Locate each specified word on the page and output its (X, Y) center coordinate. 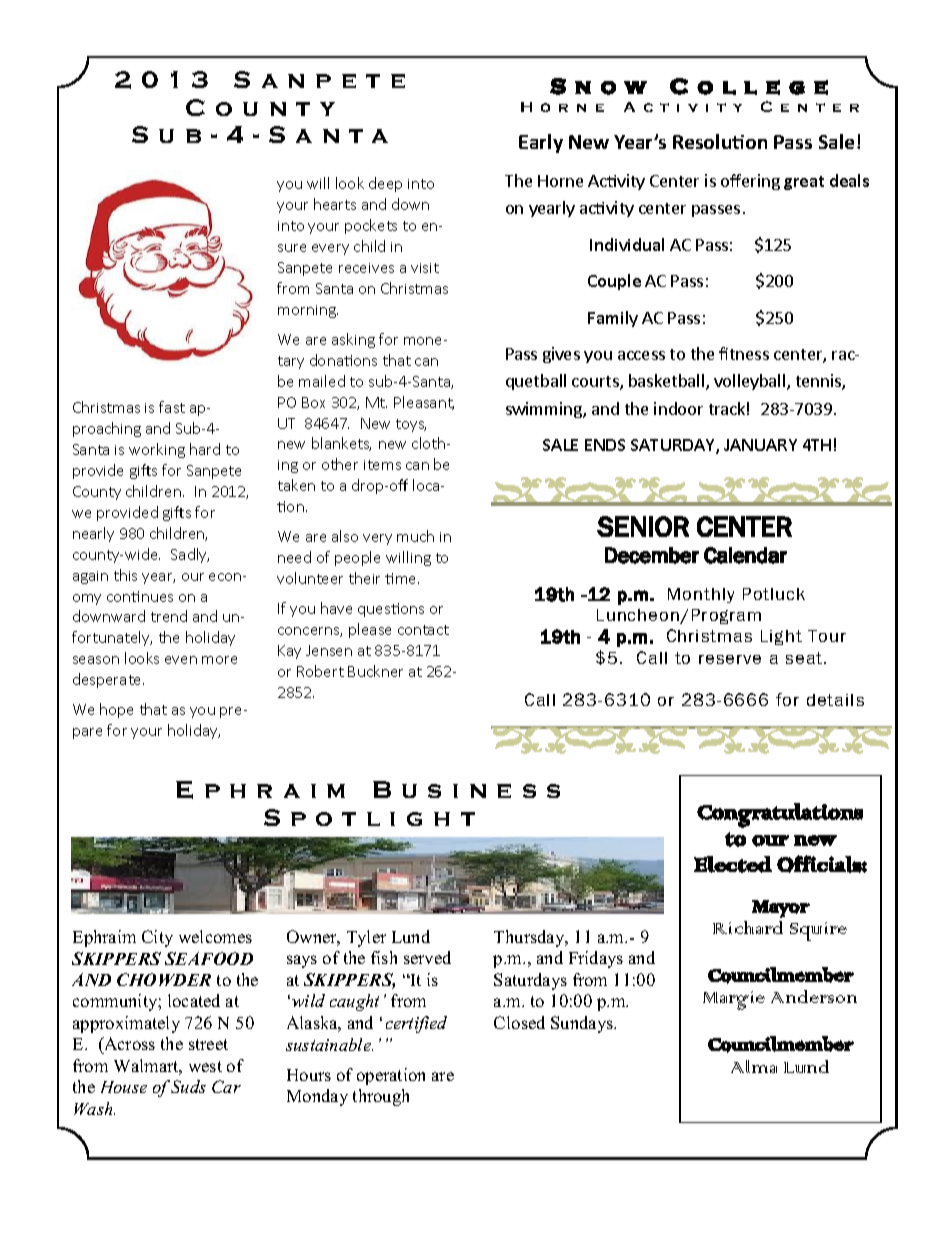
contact (423, 630)
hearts (335, 204)
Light (781, 637)
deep (385, 184)
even (181, 660)
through (381, 1097)
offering (750, 182)
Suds (188, 1086)
